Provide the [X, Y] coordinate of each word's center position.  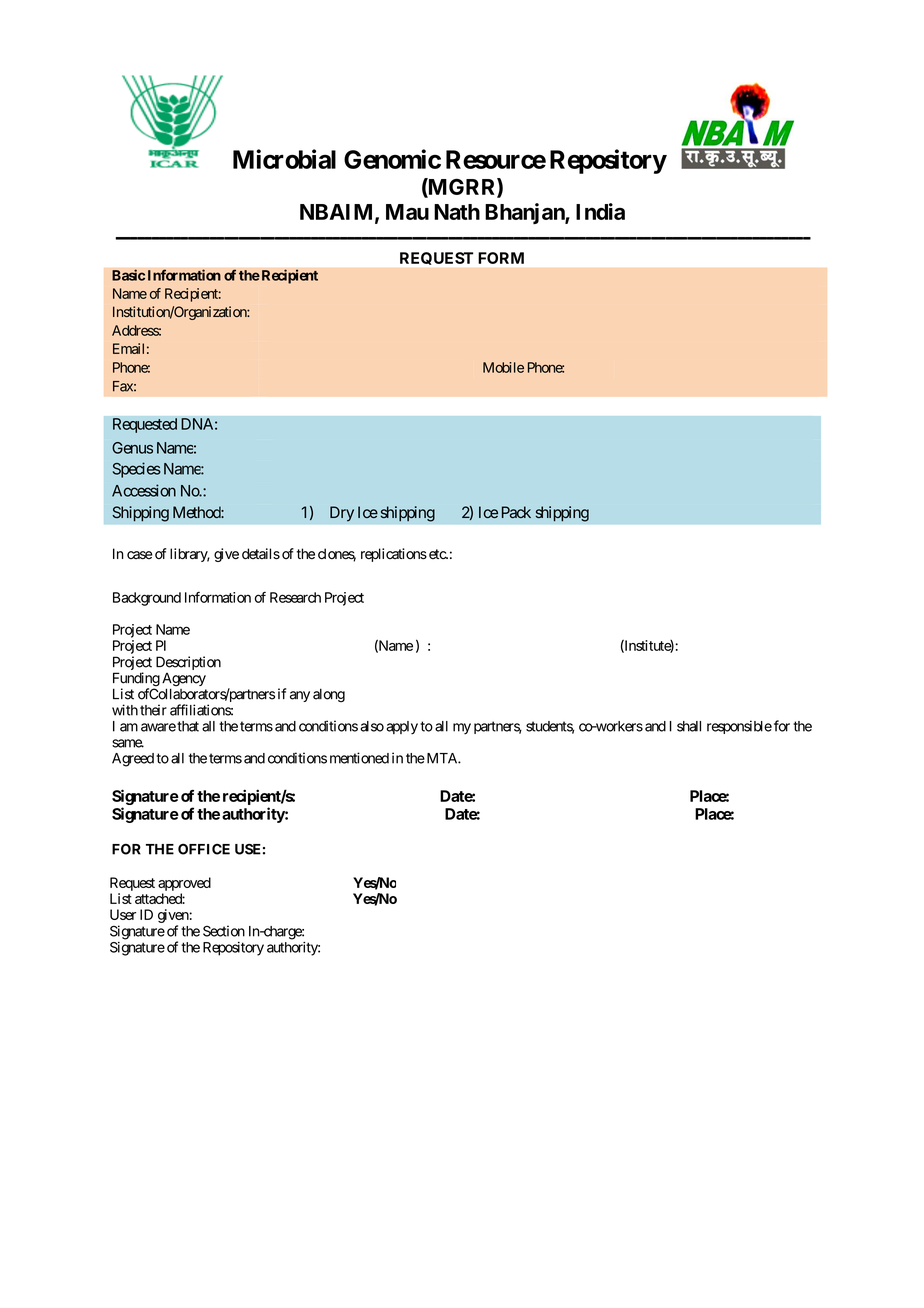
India [600, 211]
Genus [132, 448]
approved [184, 884]
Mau [407, 212]
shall [689, 726]
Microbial [284, 159]
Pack [516, 512]
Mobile [503, 367]
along [329, 695]
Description [188, 663]
